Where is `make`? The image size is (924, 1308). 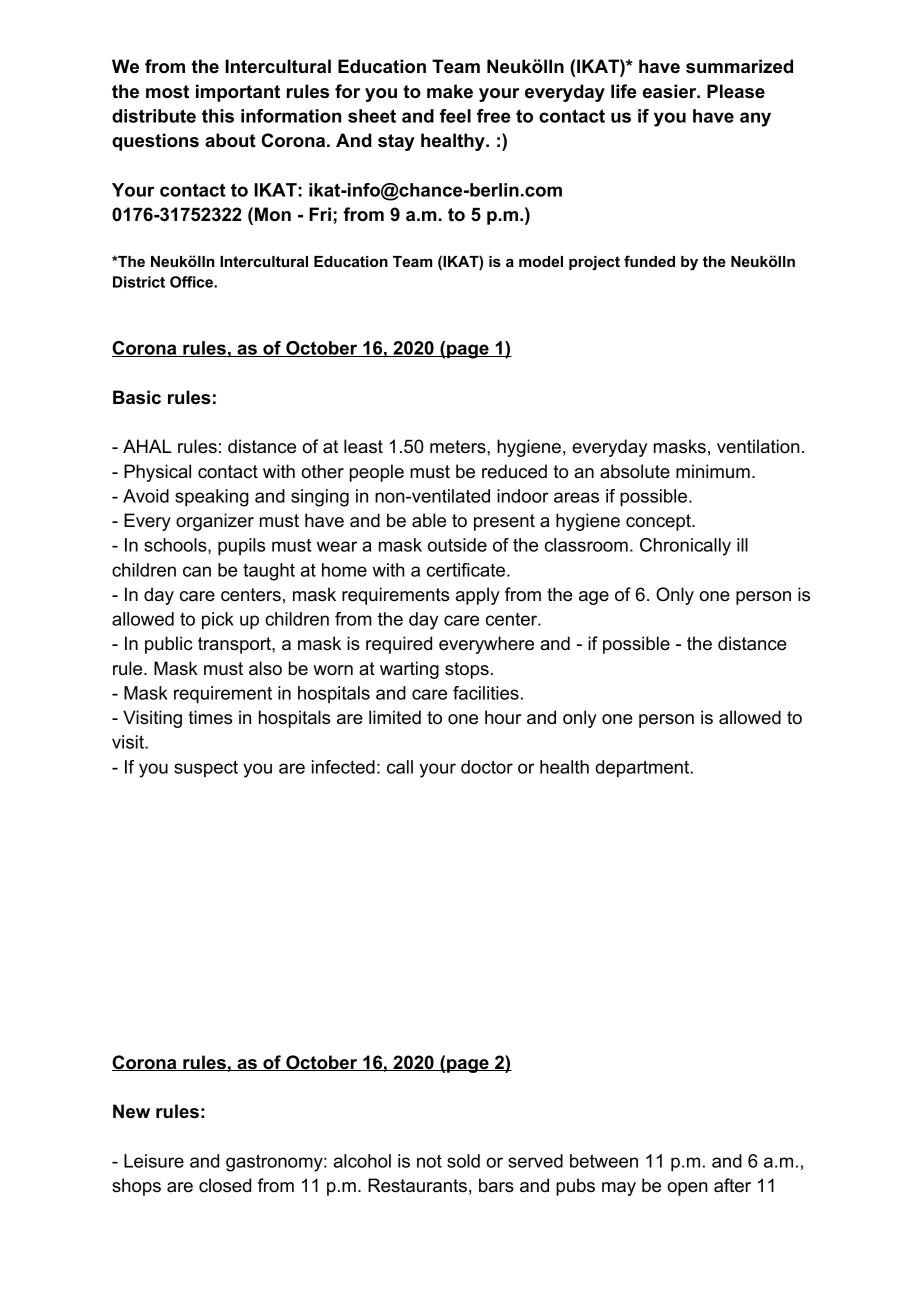 make is located at coordinates (450, 91).
